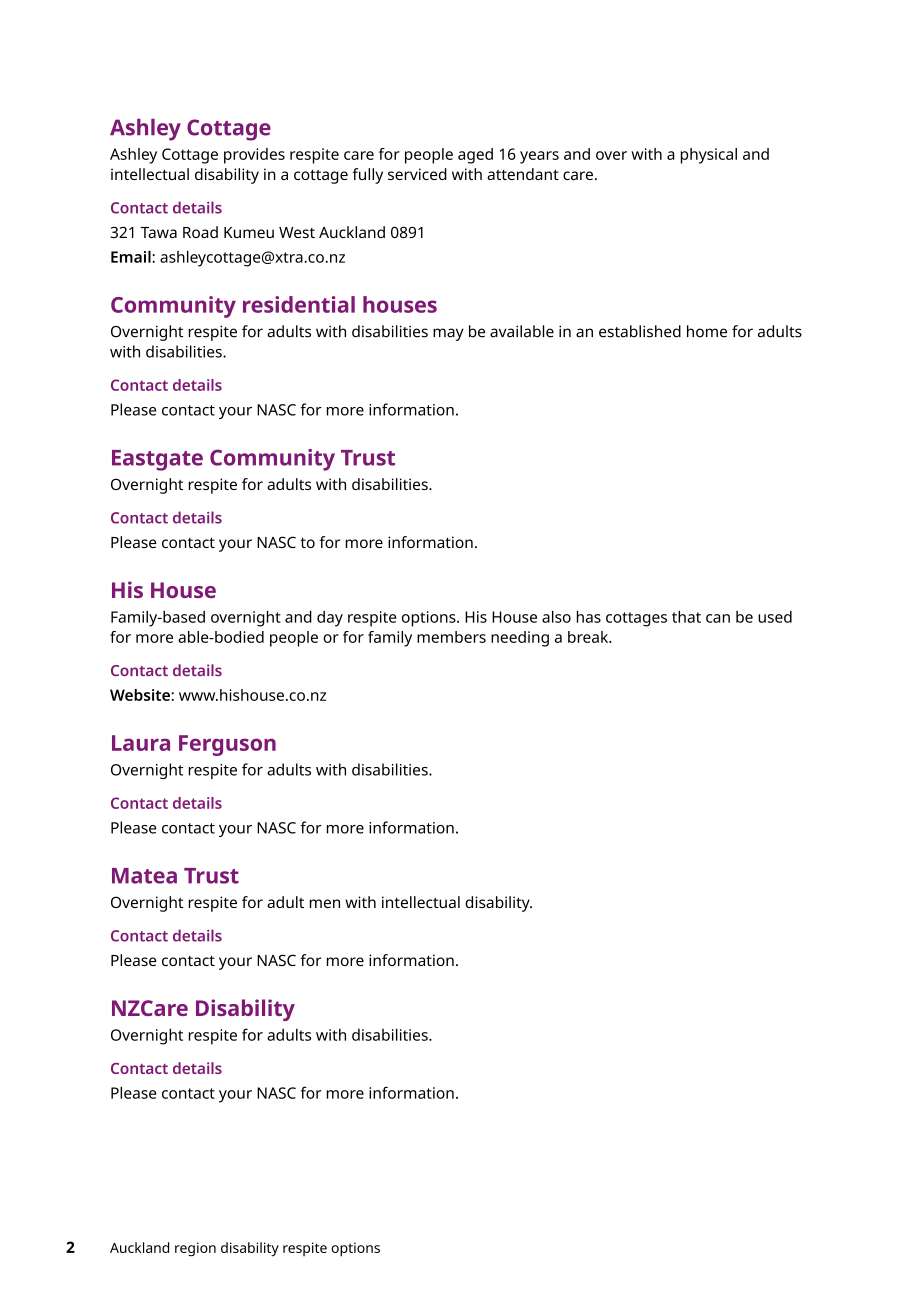 This document has height=1308, width=924. Describe the element at coordinates (520, 639) in the document. I see `needing` at that location.
